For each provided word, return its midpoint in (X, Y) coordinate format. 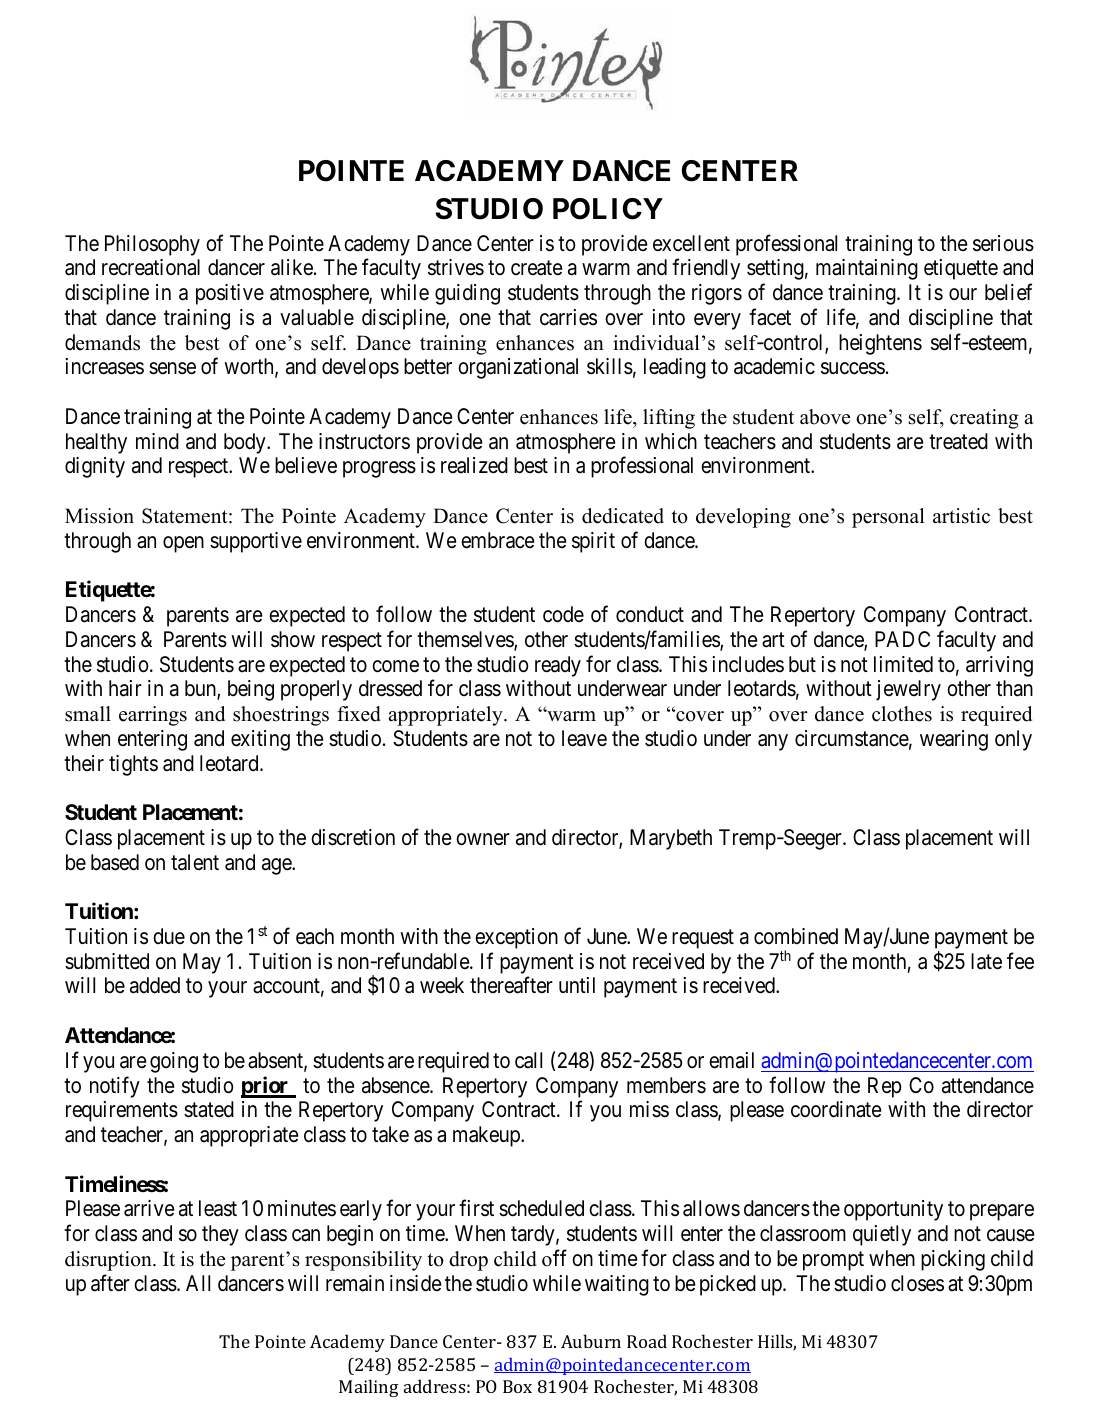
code (563, 614)
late (986, 961)
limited (903, 664)
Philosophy (152, 245)
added (155, 985)
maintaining (867, 269)
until (577, 985)
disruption (109, 1261)
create (536, 268)
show (293, 639)
